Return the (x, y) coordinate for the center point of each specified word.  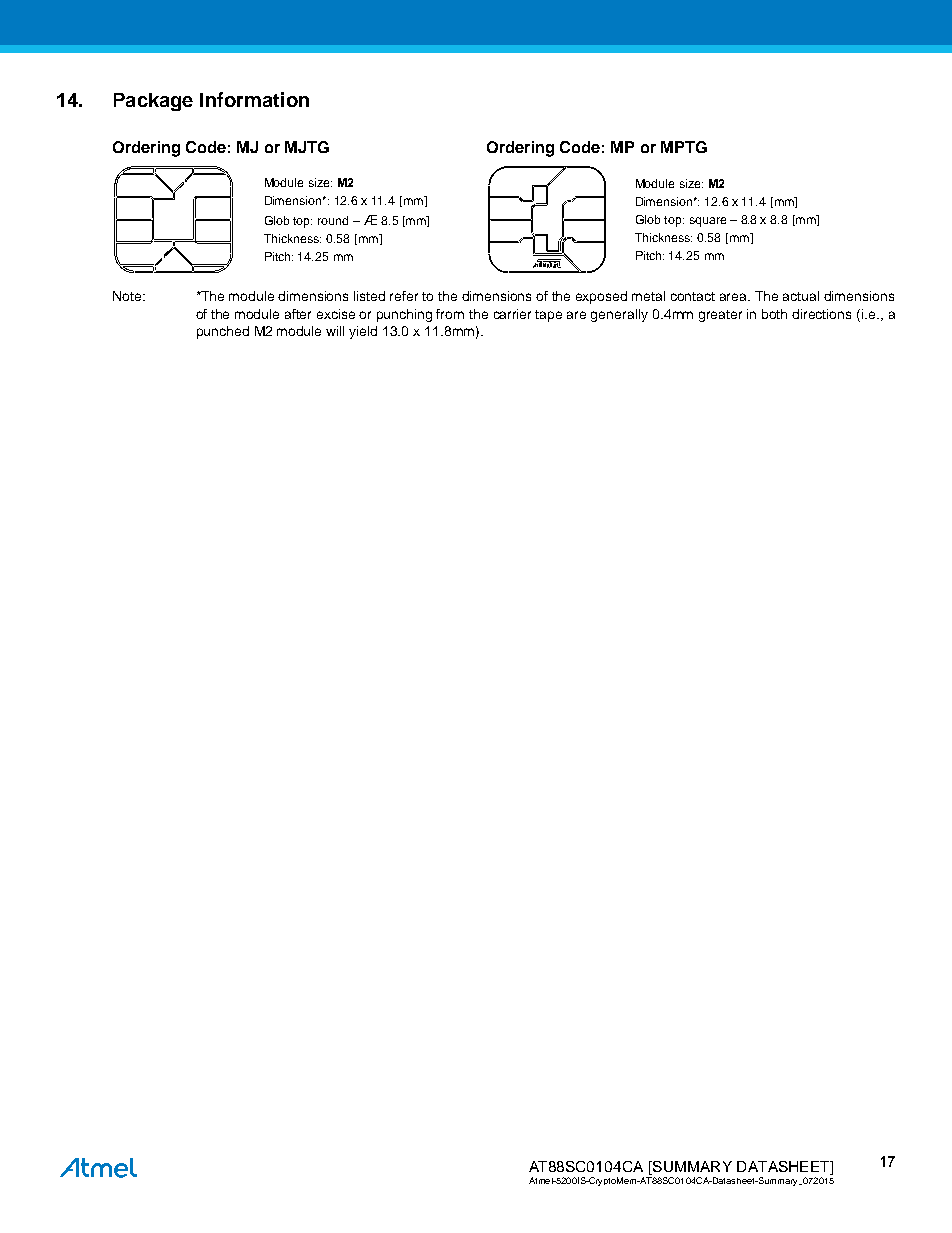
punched (223, 332)
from (450, 314)
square (708, 222)
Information (254, 99)
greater (720, 316)
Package (153, 102)
